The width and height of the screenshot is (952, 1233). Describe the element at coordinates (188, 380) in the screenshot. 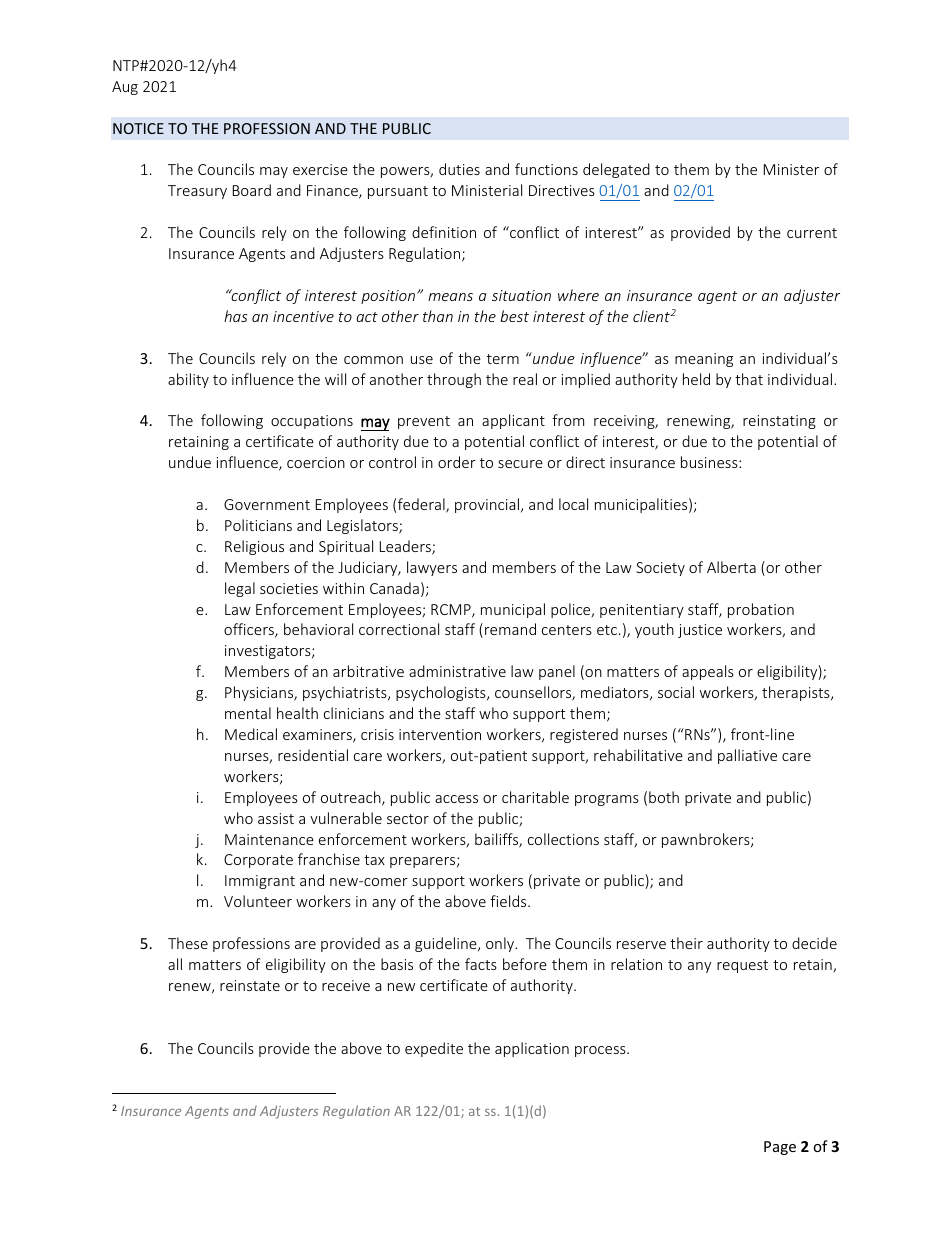

I see `ability` at that location.
